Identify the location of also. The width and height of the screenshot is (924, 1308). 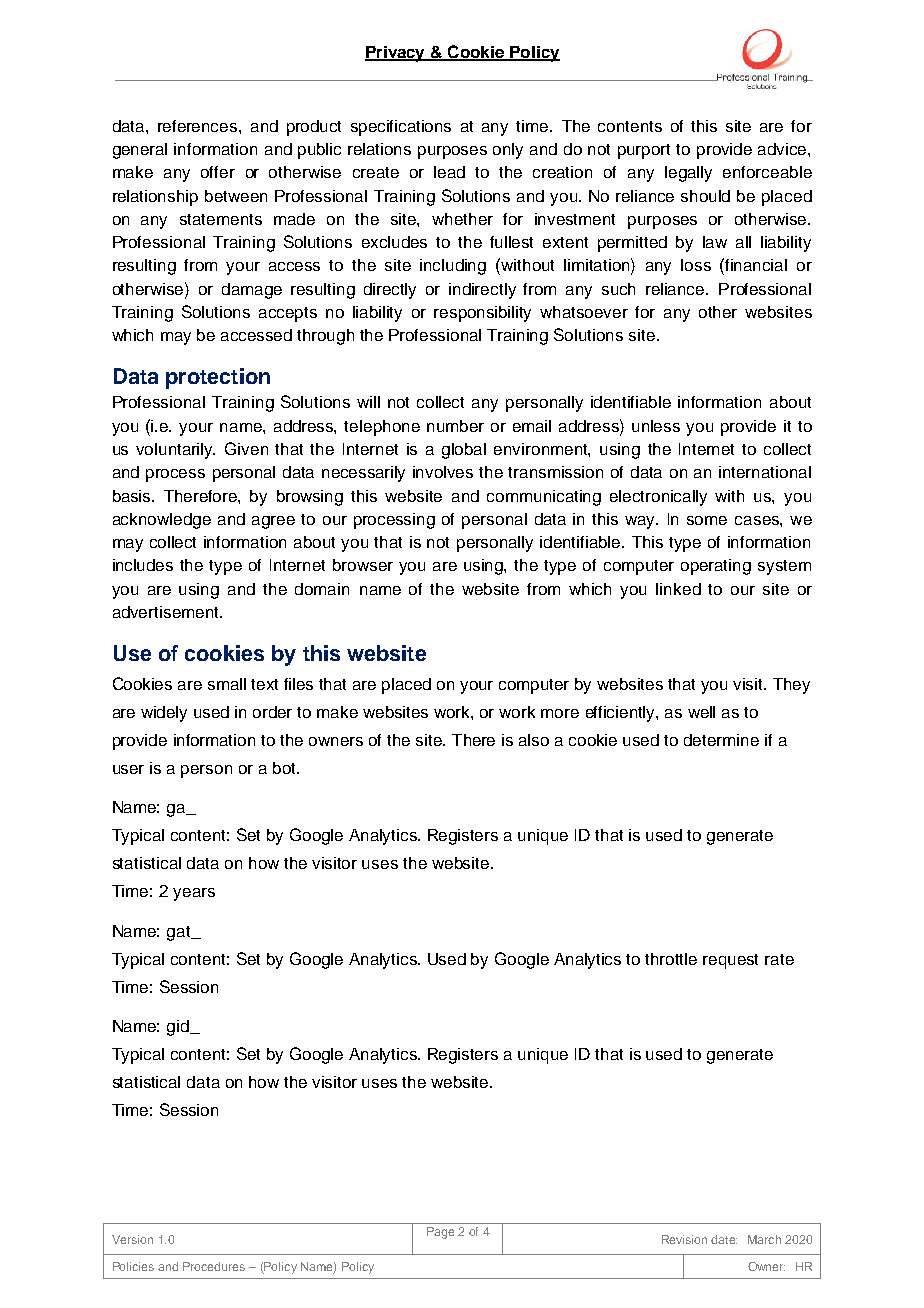
(534, 740).
